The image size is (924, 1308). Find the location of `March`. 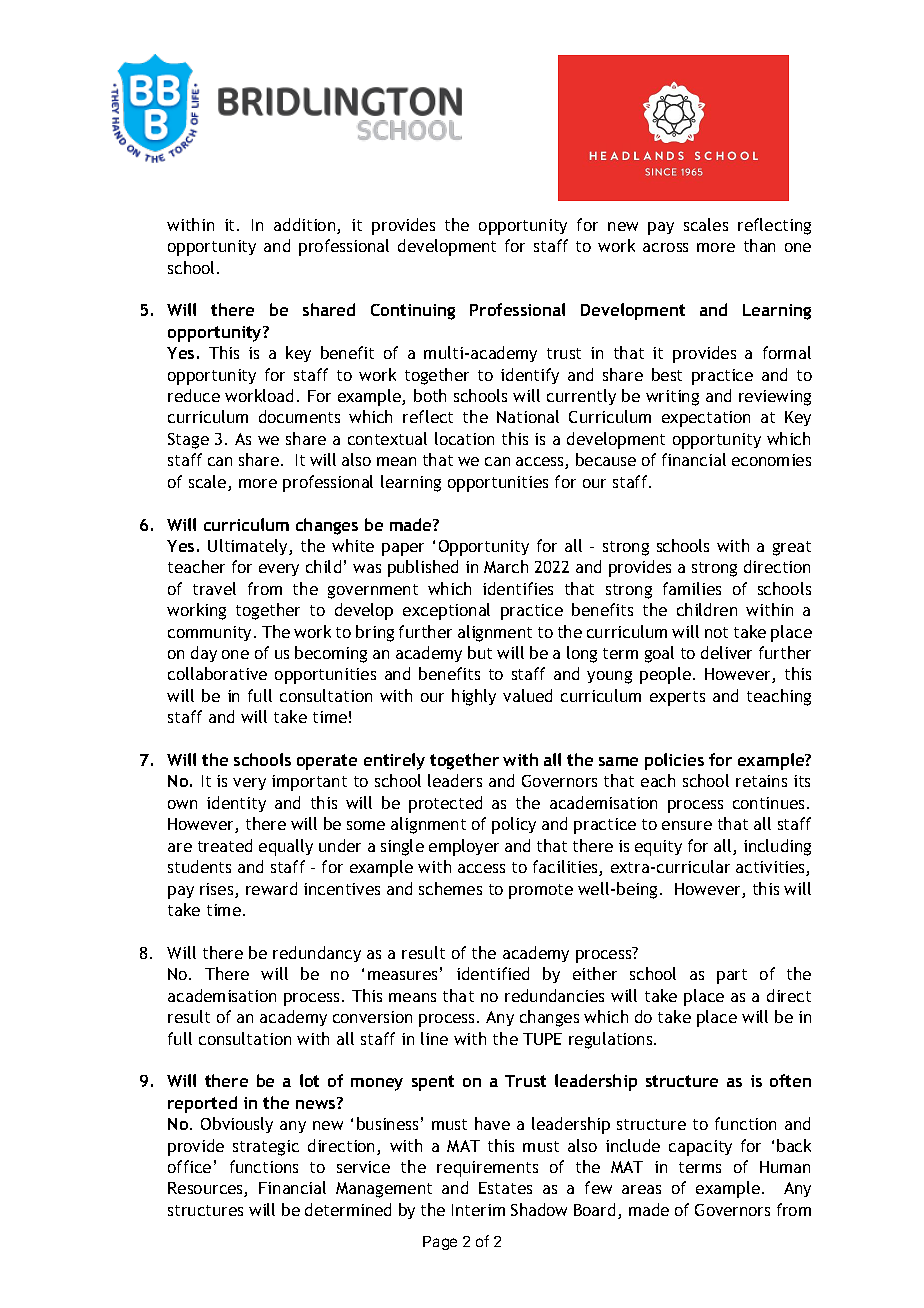

March is located at coordinates (506, 566).
